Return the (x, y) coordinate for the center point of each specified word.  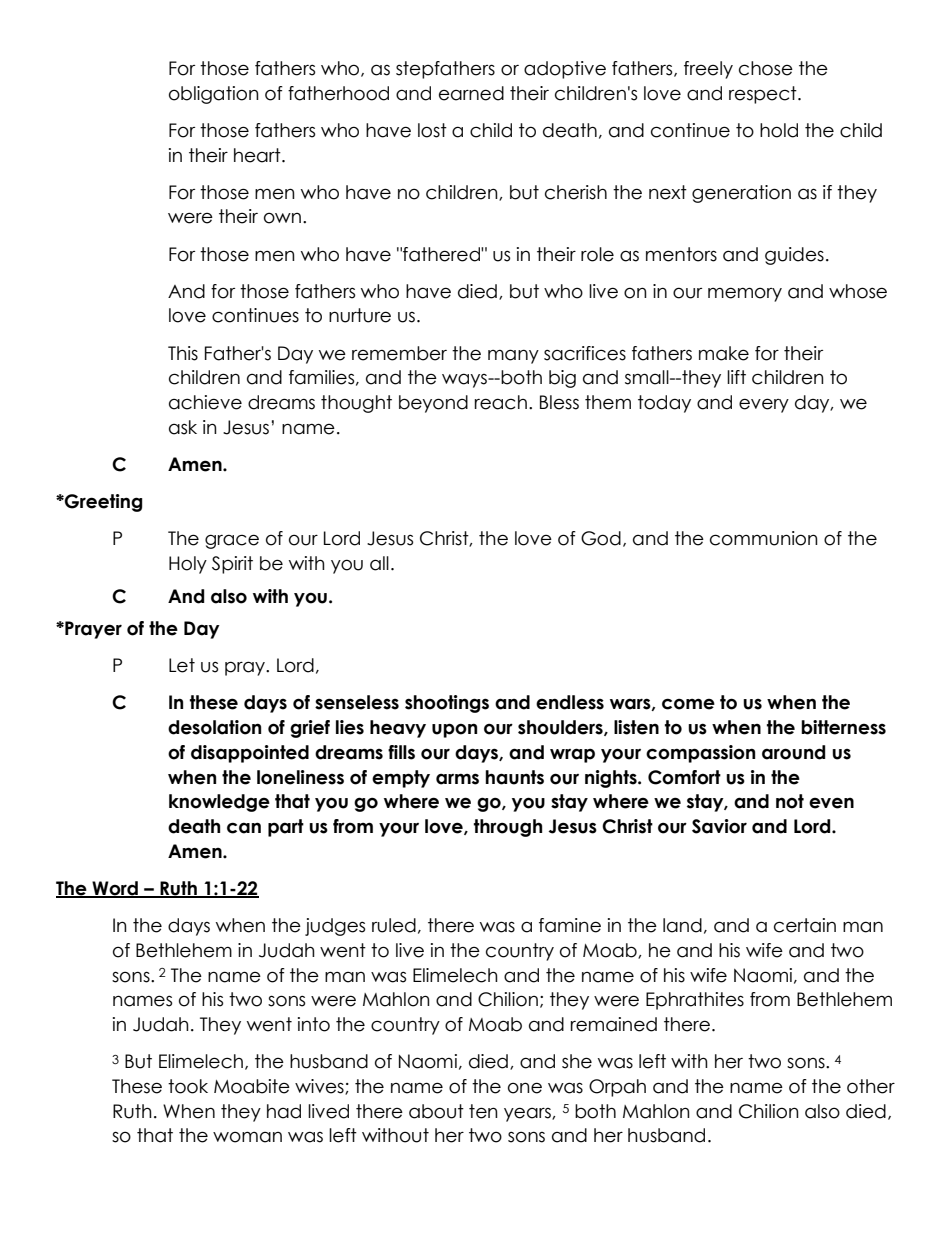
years (528, 1114)
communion (764, 538)
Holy (188, 565)
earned (471, 93)
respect (764, 95)
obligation (214, 95)
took (188, 1086)
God (601, 538)
